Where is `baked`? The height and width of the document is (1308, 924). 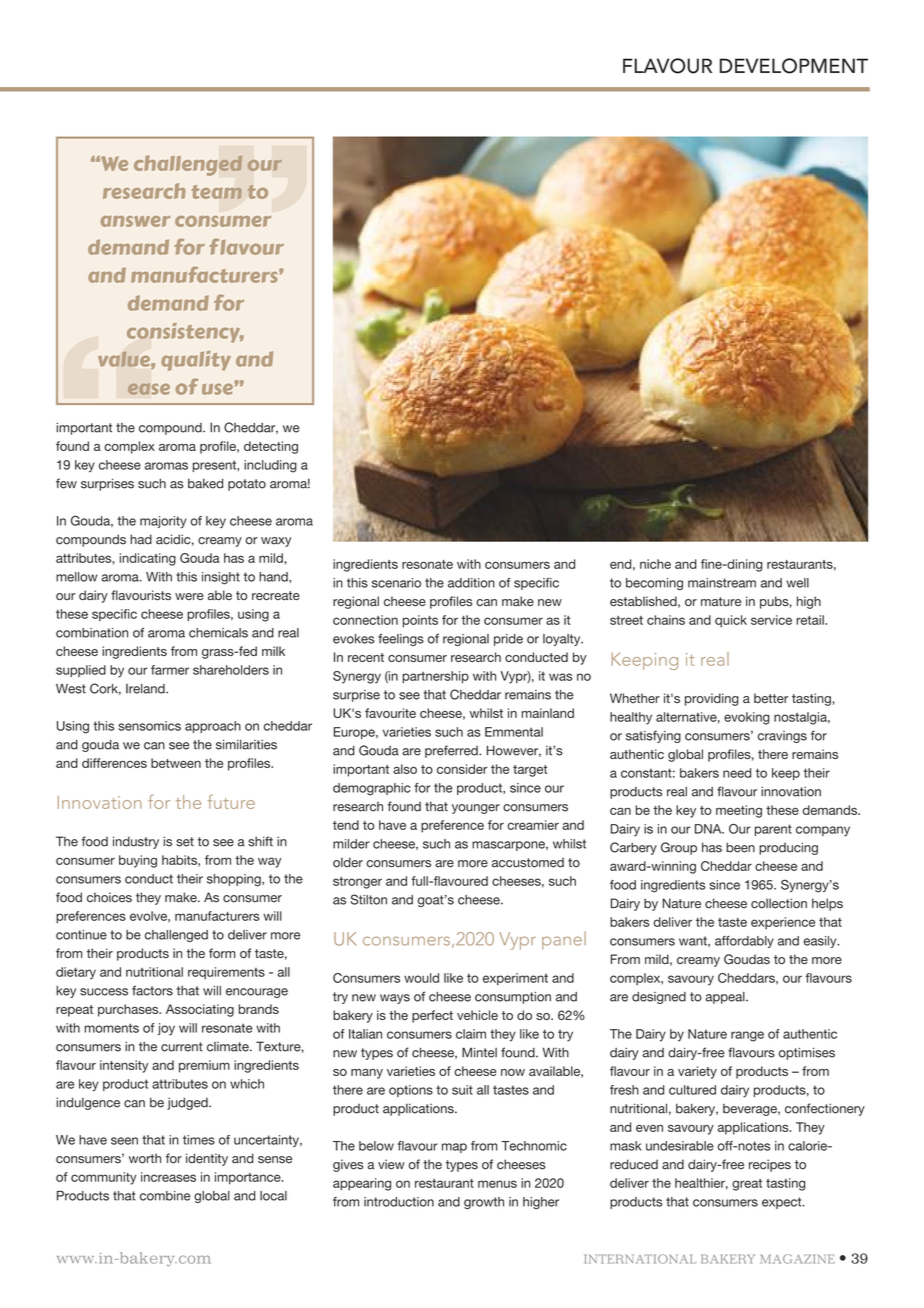
baked is located at coordinates (205, 483).
